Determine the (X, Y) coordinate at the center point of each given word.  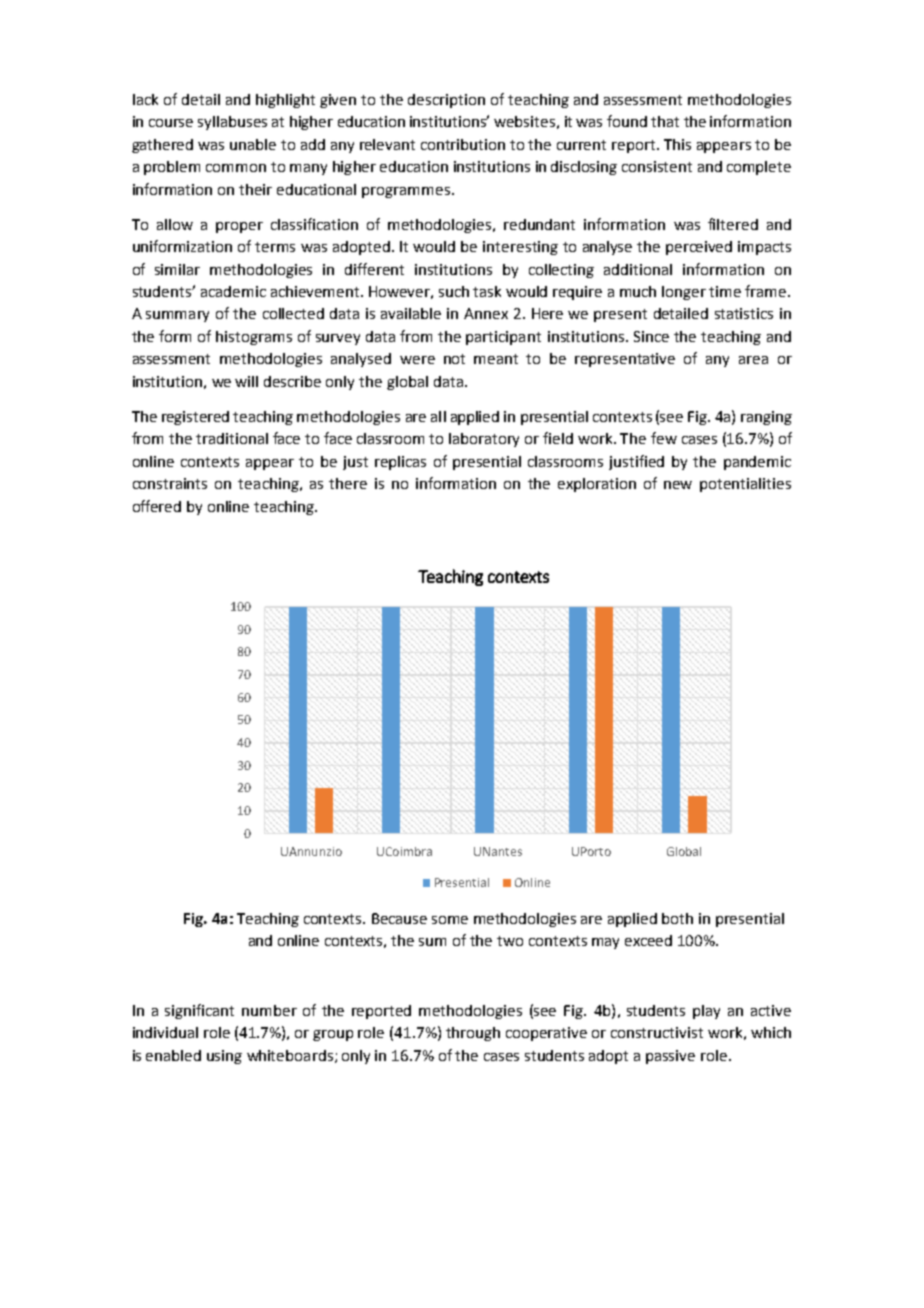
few (664, 438)
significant (199, 1011)
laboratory (484, 440)
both (677, 918)
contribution (463, 144)
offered (157, 506)
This (677, 144)
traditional (232, 438)
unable (253, 144)
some (450, 920)
